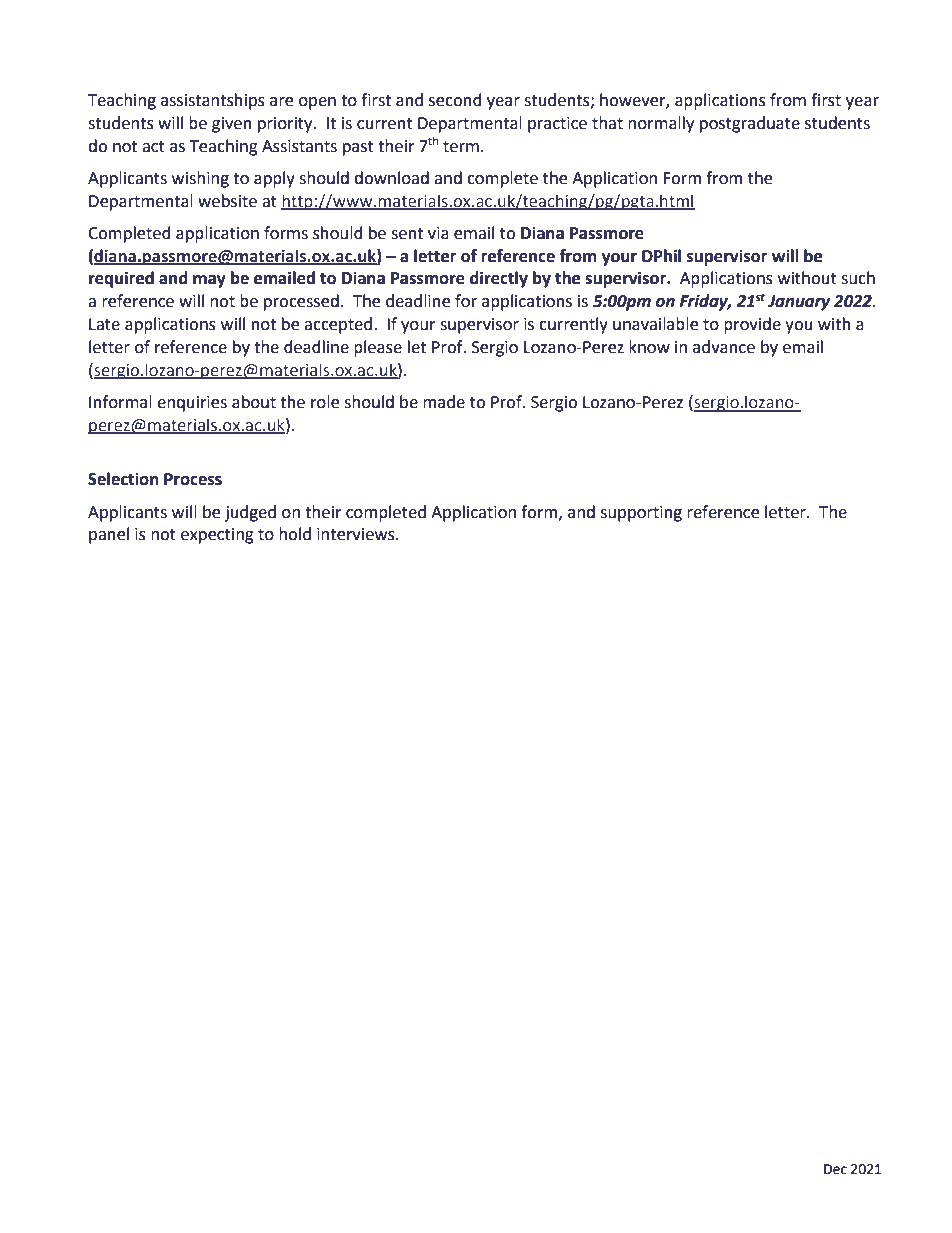 The width and height of the page is (952, 1233). What do you see at coordinates (217, 536) in the page?
I see `expecting` at bounding box center [217, 536].
